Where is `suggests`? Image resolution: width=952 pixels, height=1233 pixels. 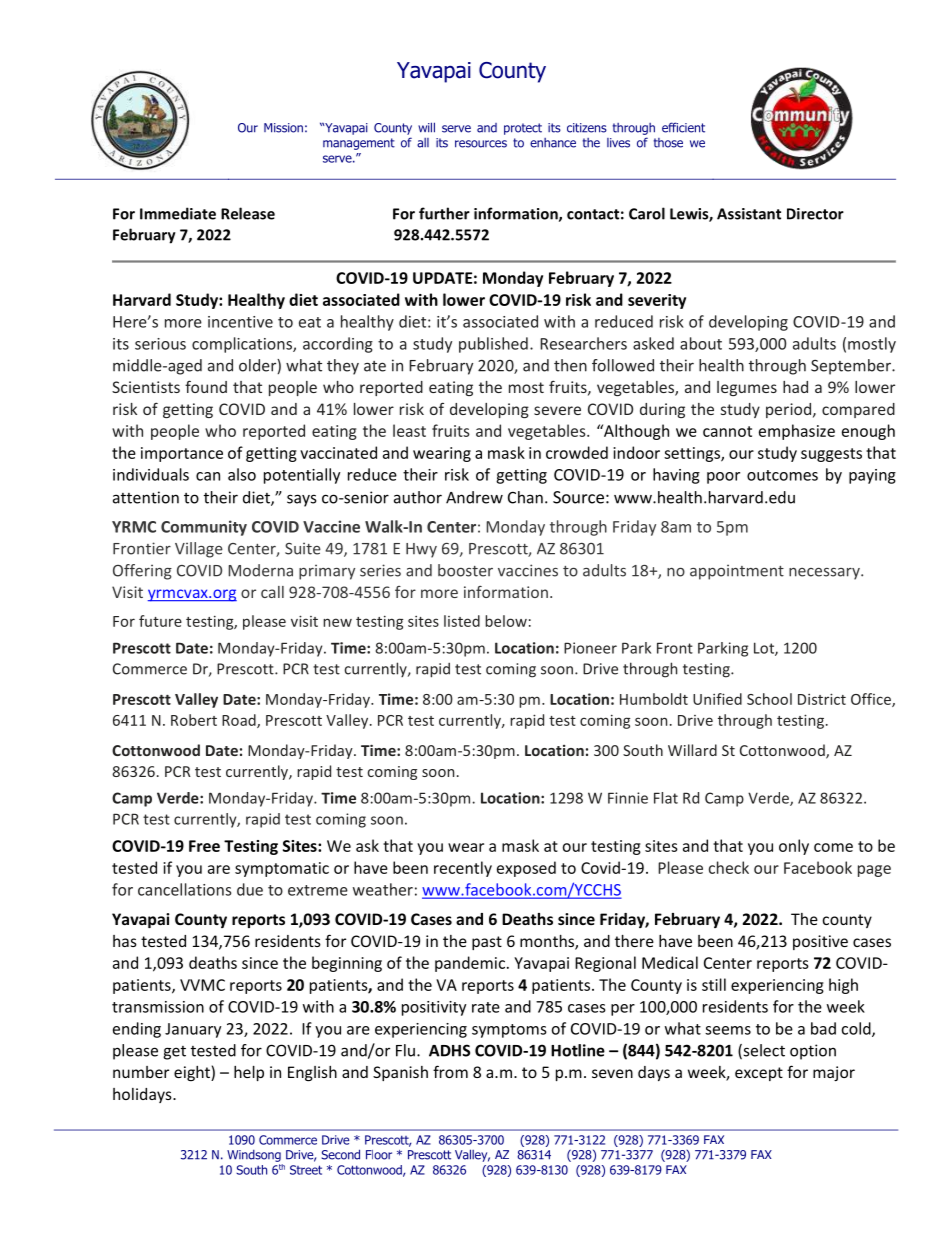
suggests is located at coordinates (831, 455).
